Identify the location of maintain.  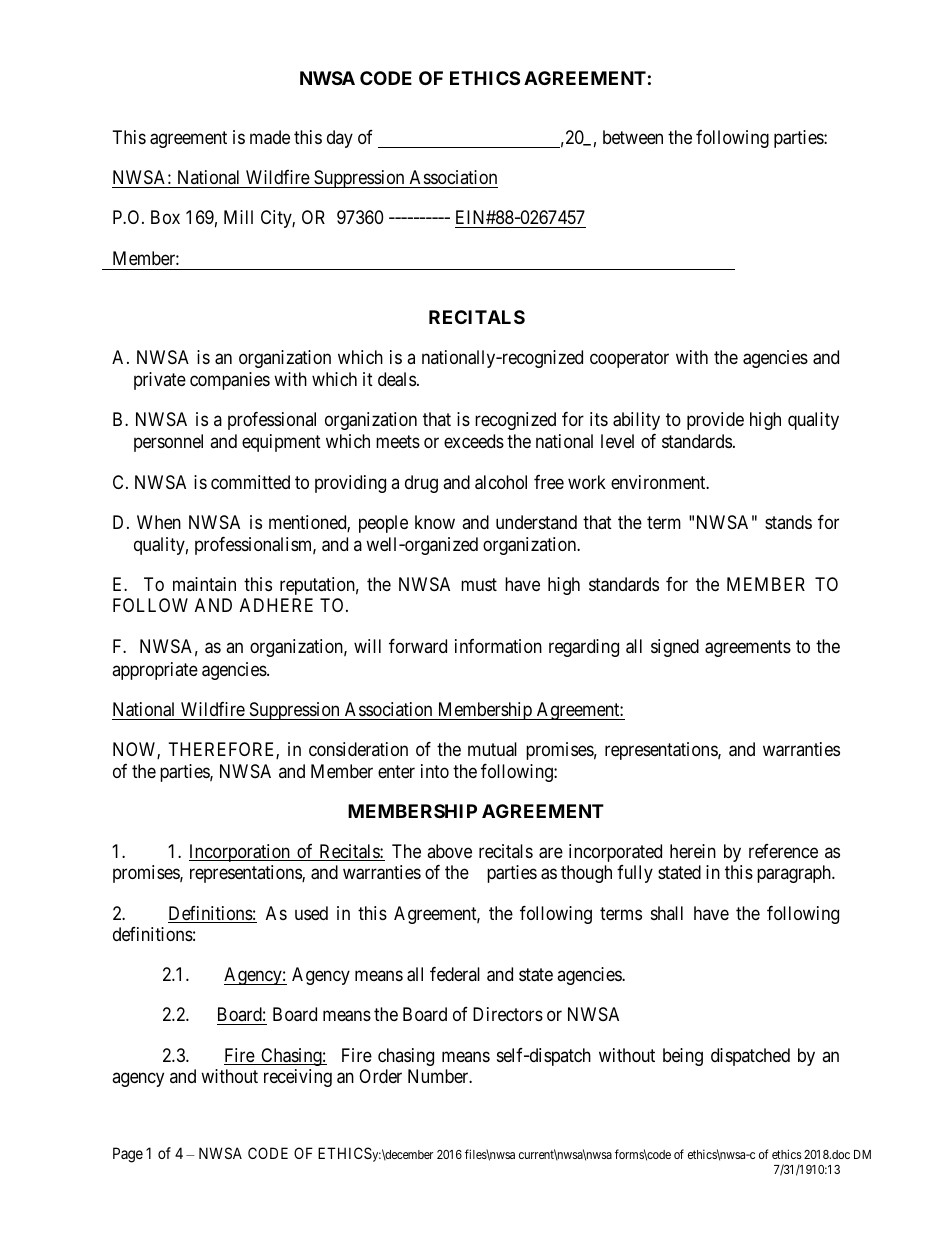
(204, 584).
